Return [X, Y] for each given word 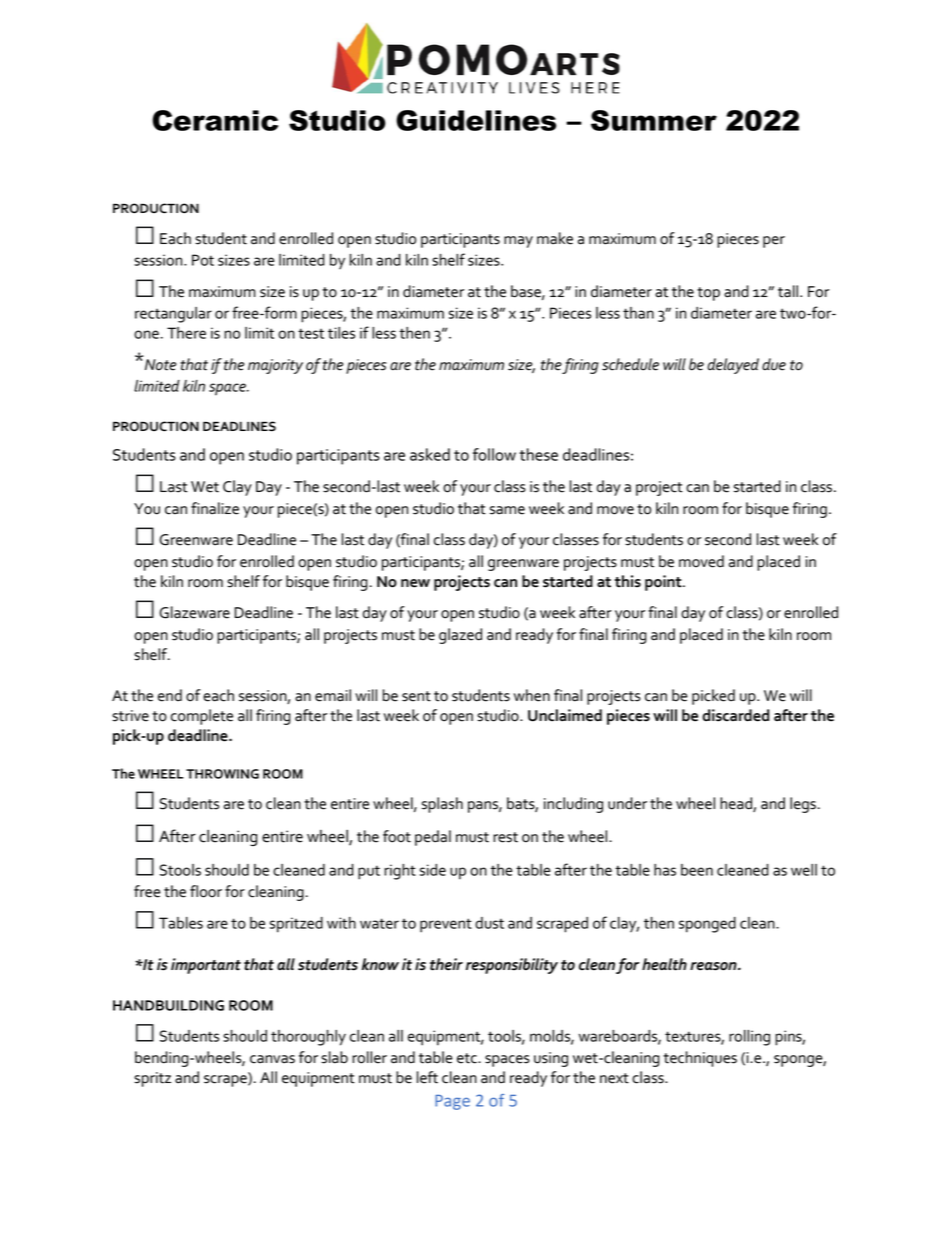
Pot [203, 260]
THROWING [222, 774]
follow [494, 454]
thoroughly [308, 1038]
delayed [733, 366]
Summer [654, 120]
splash [442, 805]
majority [275, 366]
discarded [735, 715]
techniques [700, 1059]
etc [468, 1058]
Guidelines [476, 120]
